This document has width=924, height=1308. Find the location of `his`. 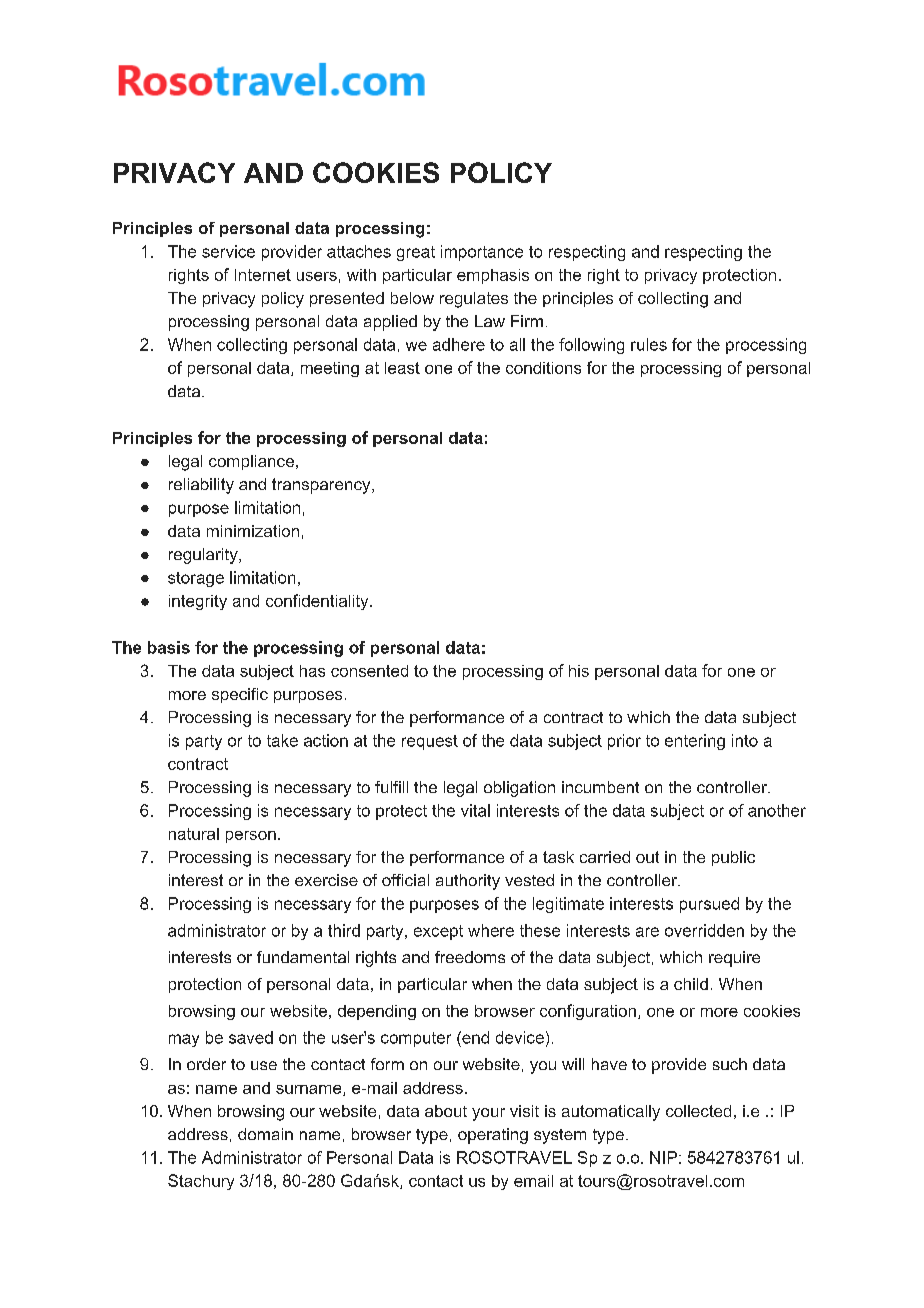

his is located at coordinates (579, 671).
